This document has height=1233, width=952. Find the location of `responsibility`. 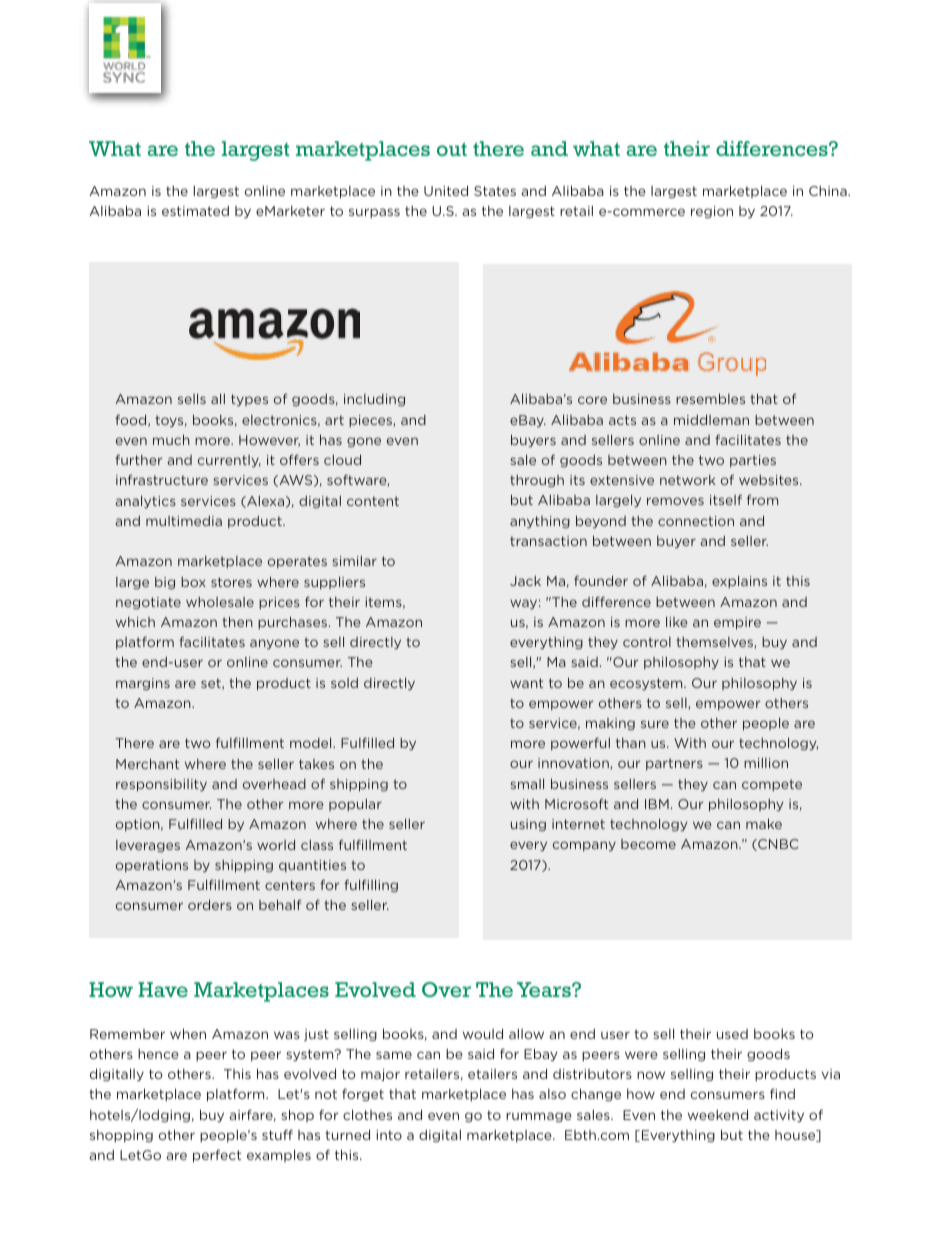

responsibility is located at coordinates (161, 785).
